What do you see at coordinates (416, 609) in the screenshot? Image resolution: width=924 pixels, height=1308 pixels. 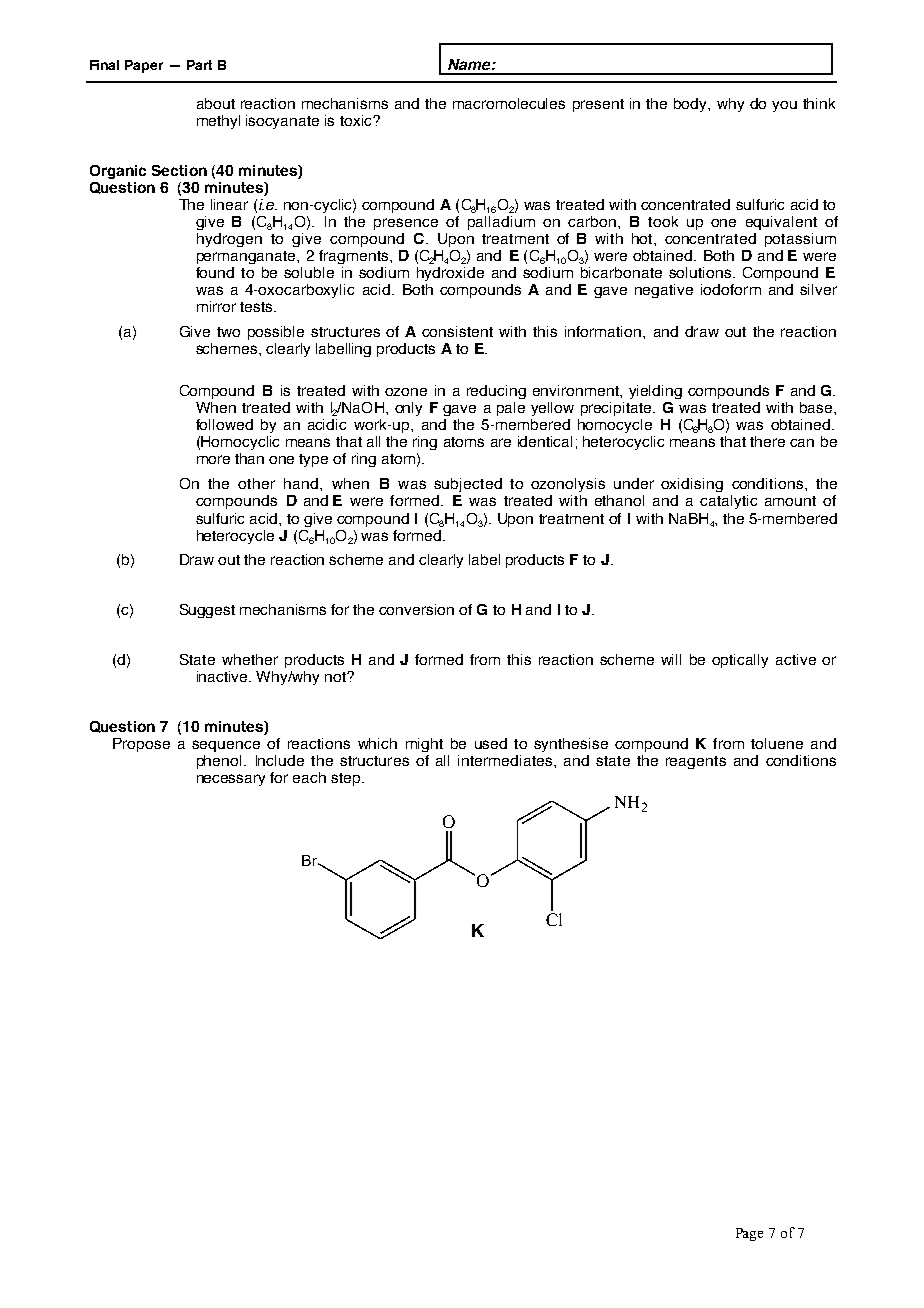 I see `conversion` at bounding box center [416, 609].
